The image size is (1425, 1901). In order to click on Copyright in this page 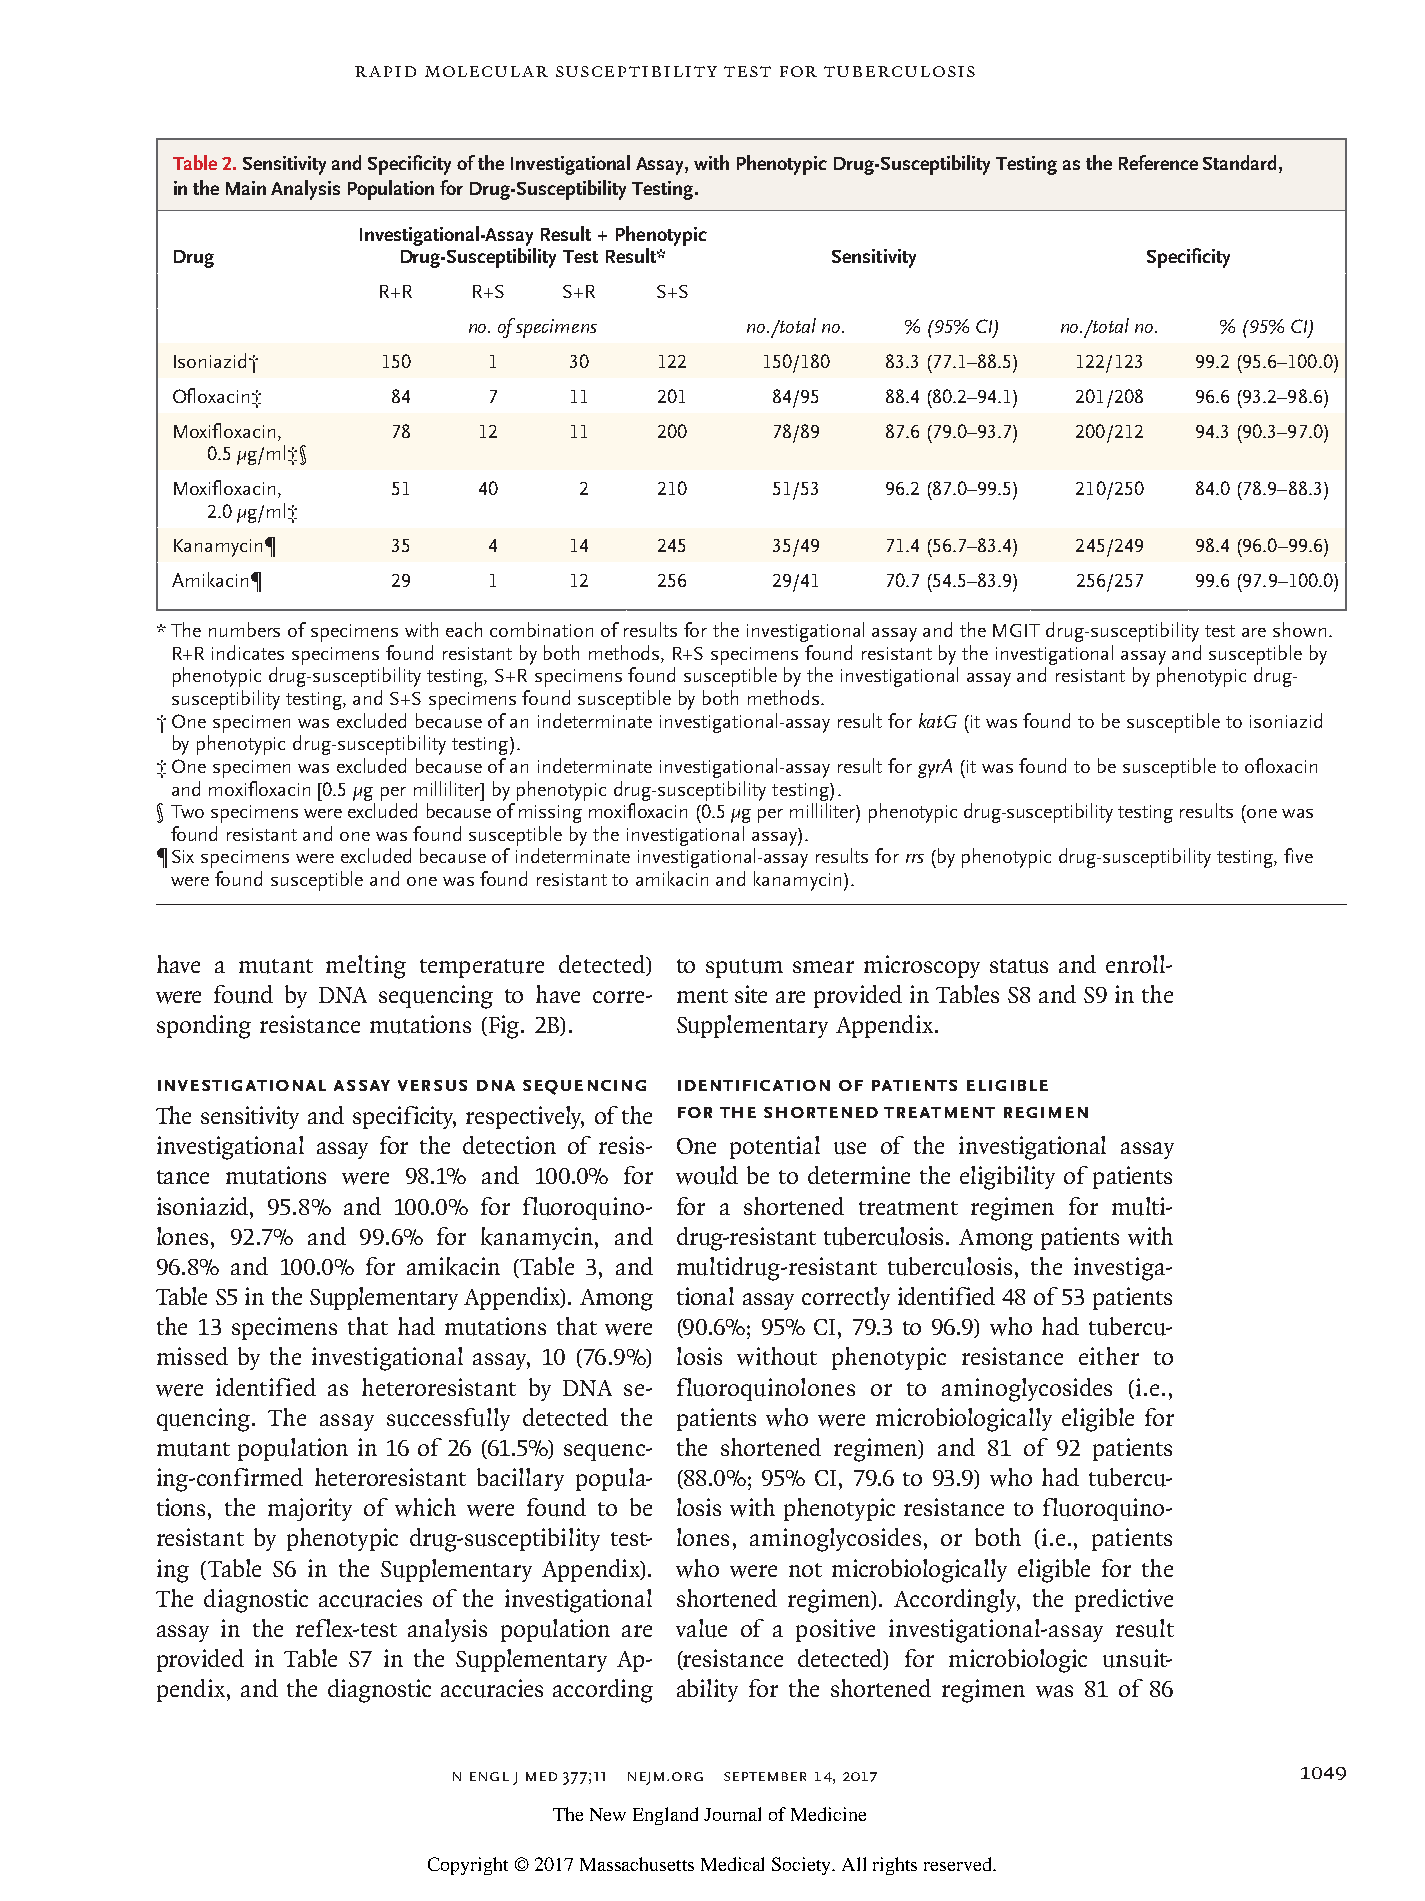, I will do `click(468, 1866)`.
